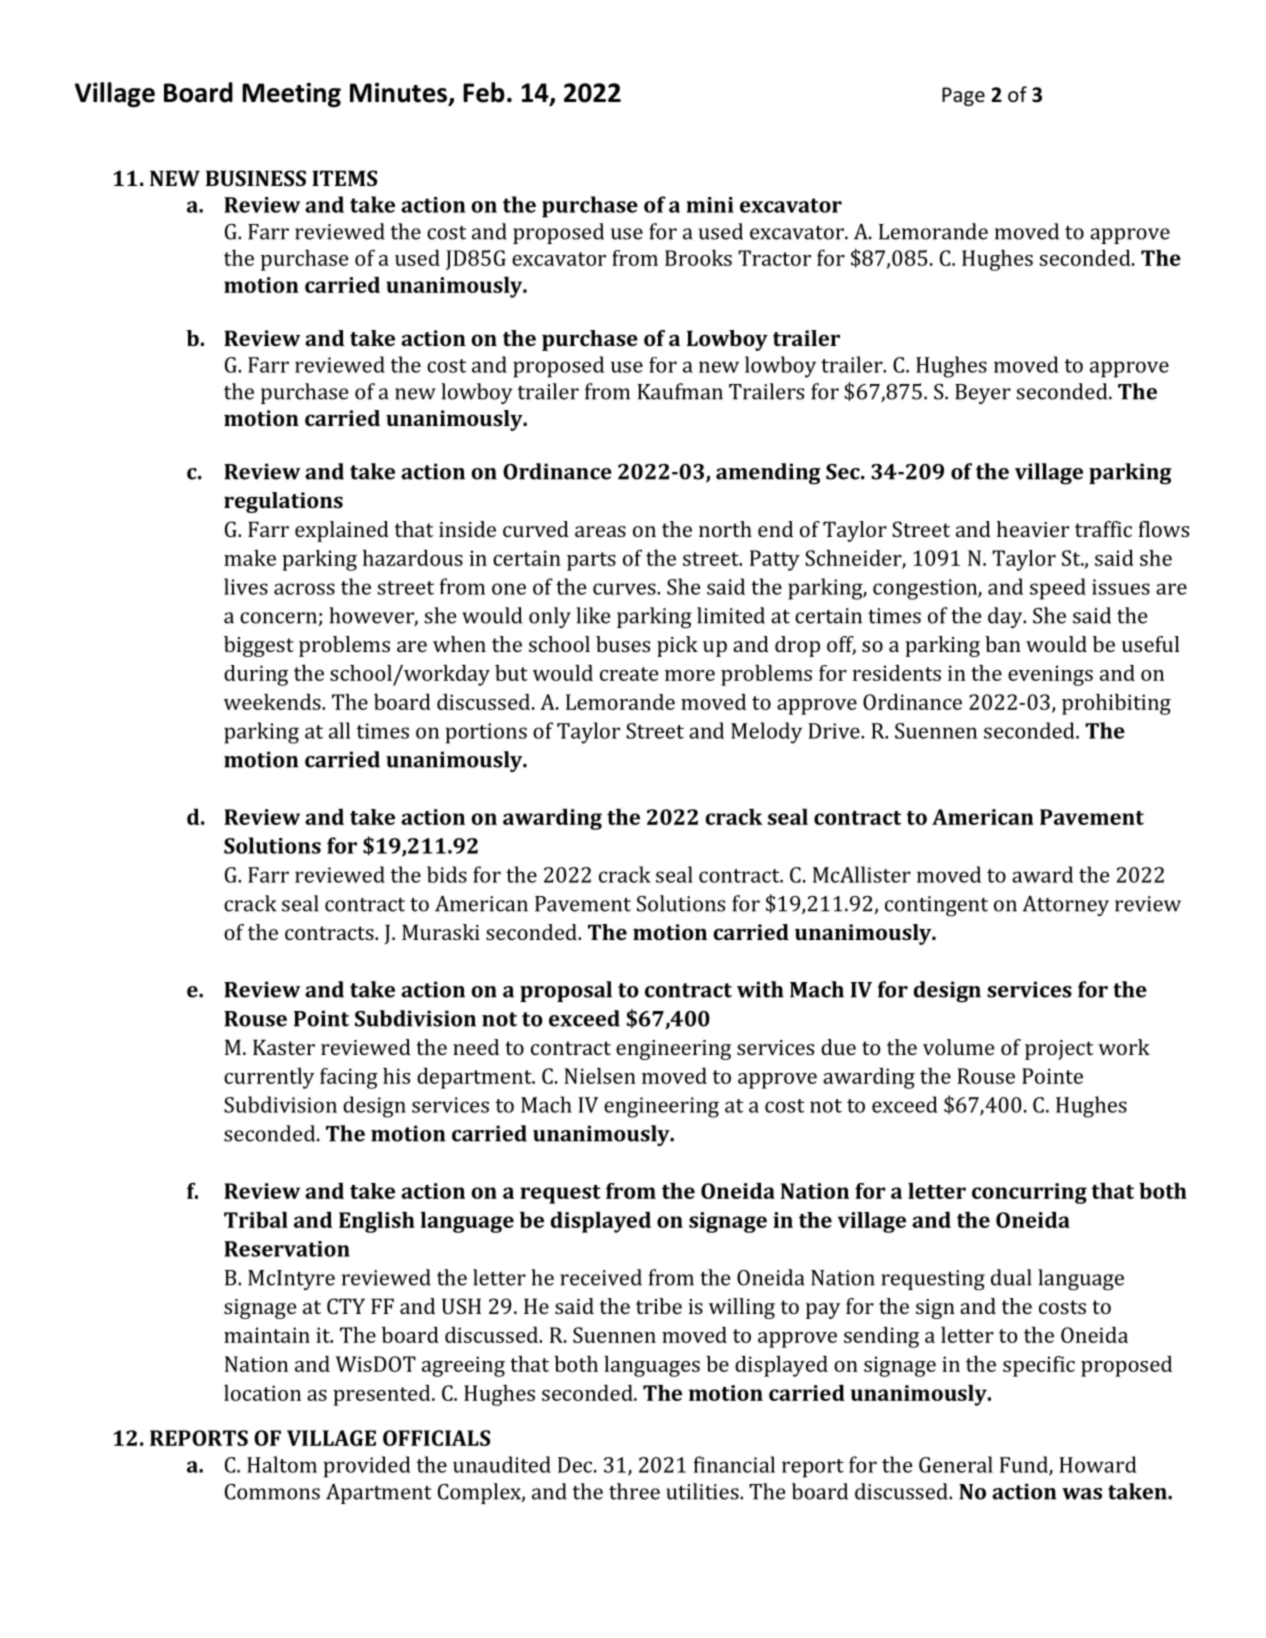 This image has height=1638, width=1266. Describe the element at coordinates (1050, 675) in the image. I see `evenings` at that location.
